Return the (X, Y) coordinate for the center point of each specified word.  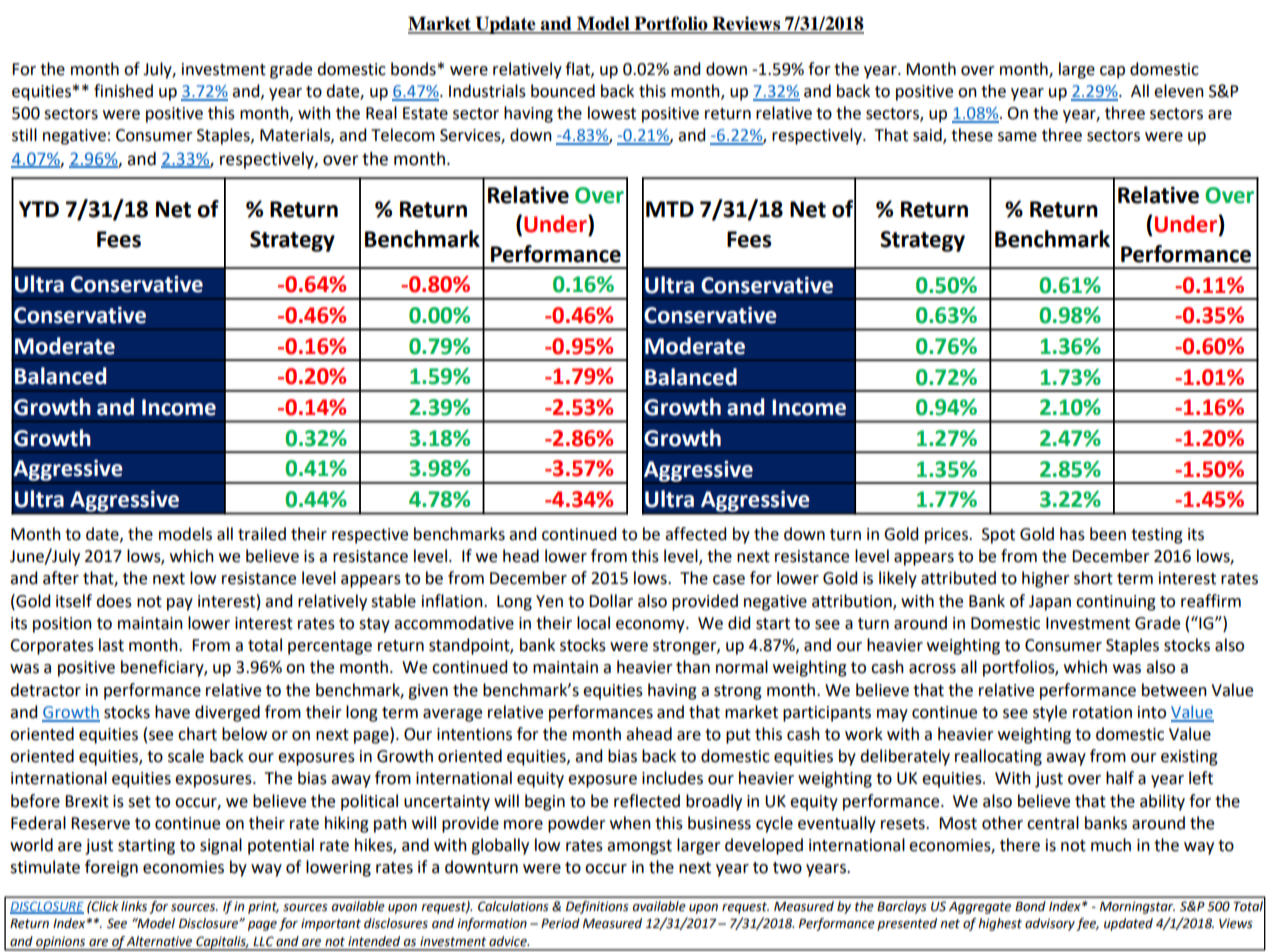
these (972, 135)
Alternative (159, 941)
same (1017, 137)
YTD (39, 209)
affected (695, 534)
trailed (262, 534)
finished (123, 91)
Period (560, 923)
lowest (612, 113)
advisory (1050, 924)
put (738, 736)
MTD (670, 209)
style (1050, 713)
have (172, 712)
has (1072, 534)
